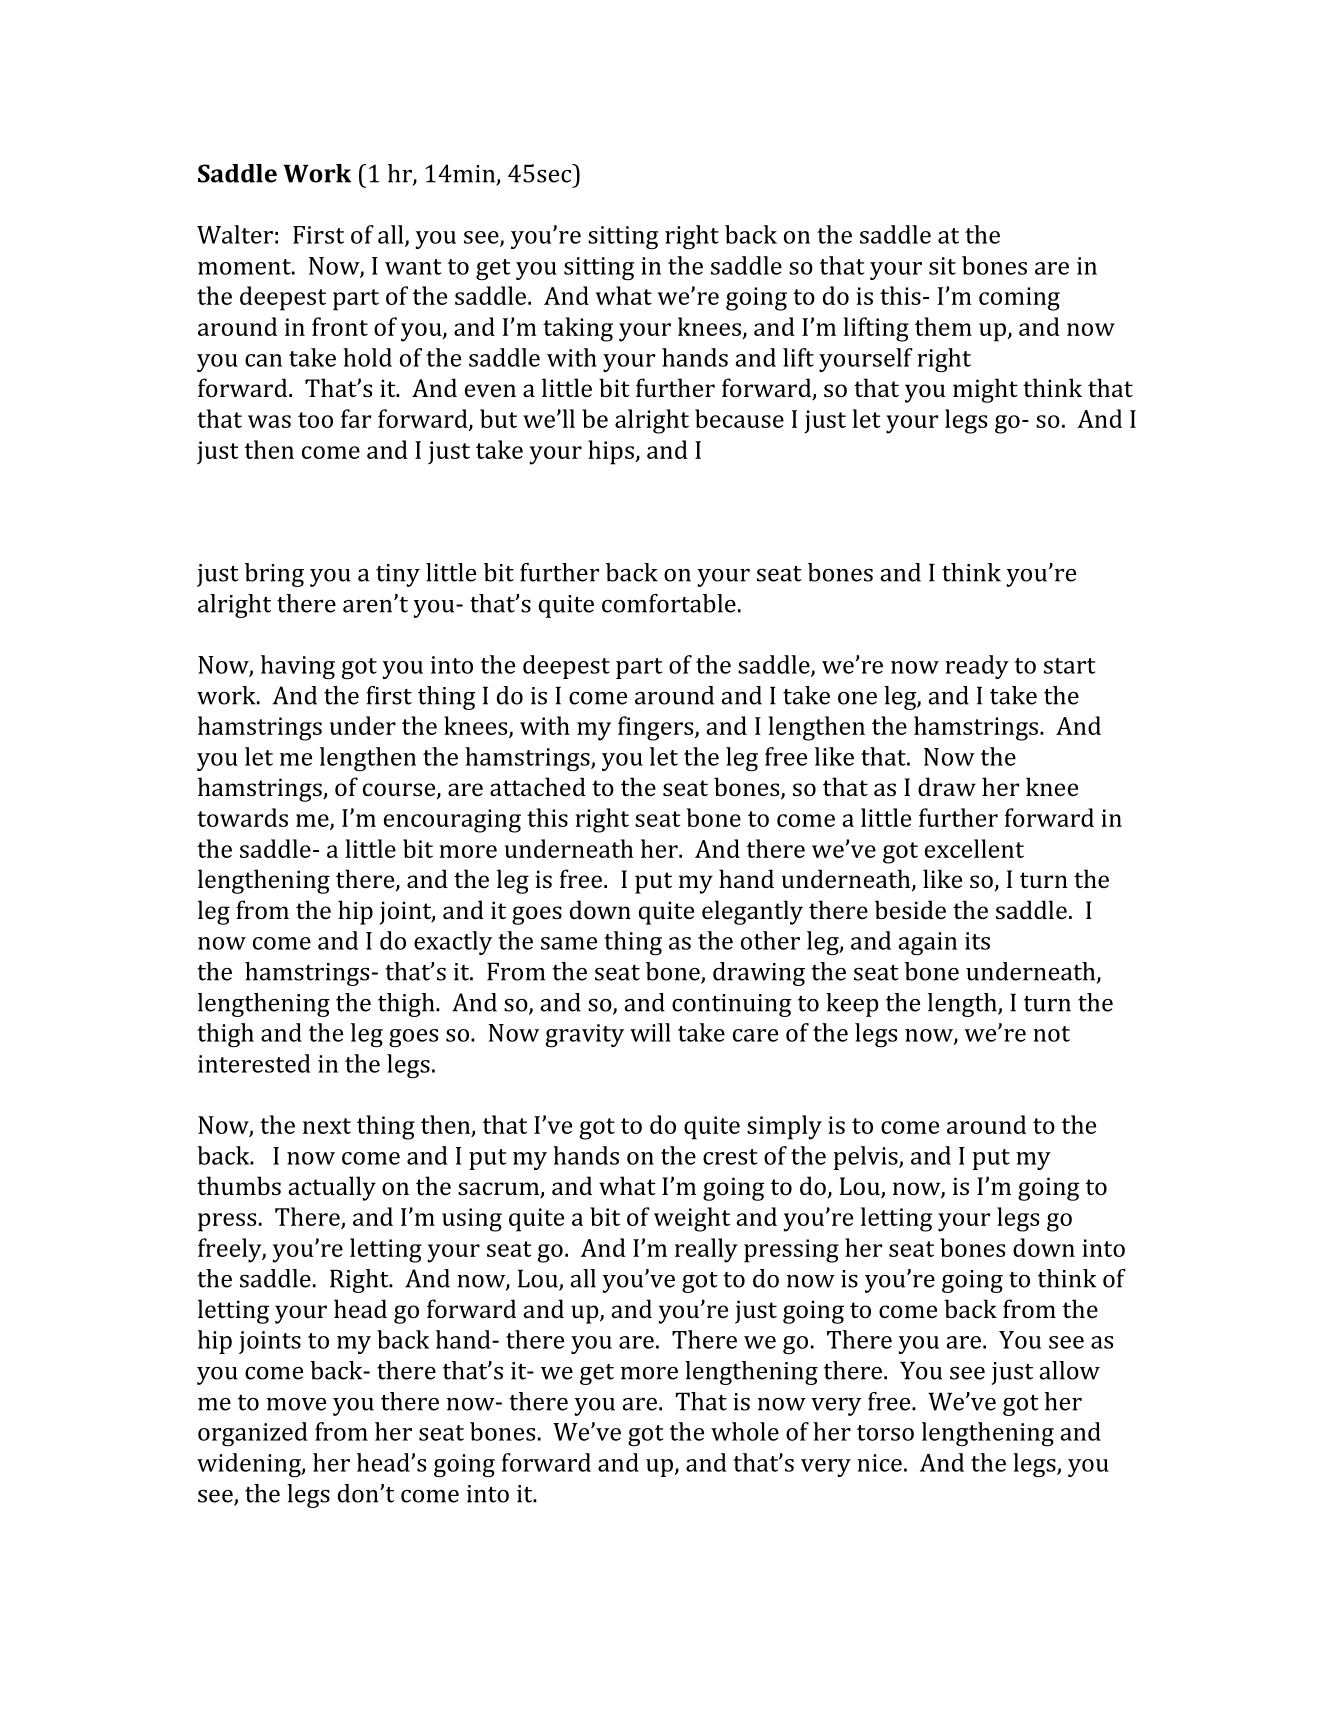 The height and width of the document is (1728, 1335). What do you see at coordinates (340, 326) in the document?
I see `front` at bounding box center [340, 326].
